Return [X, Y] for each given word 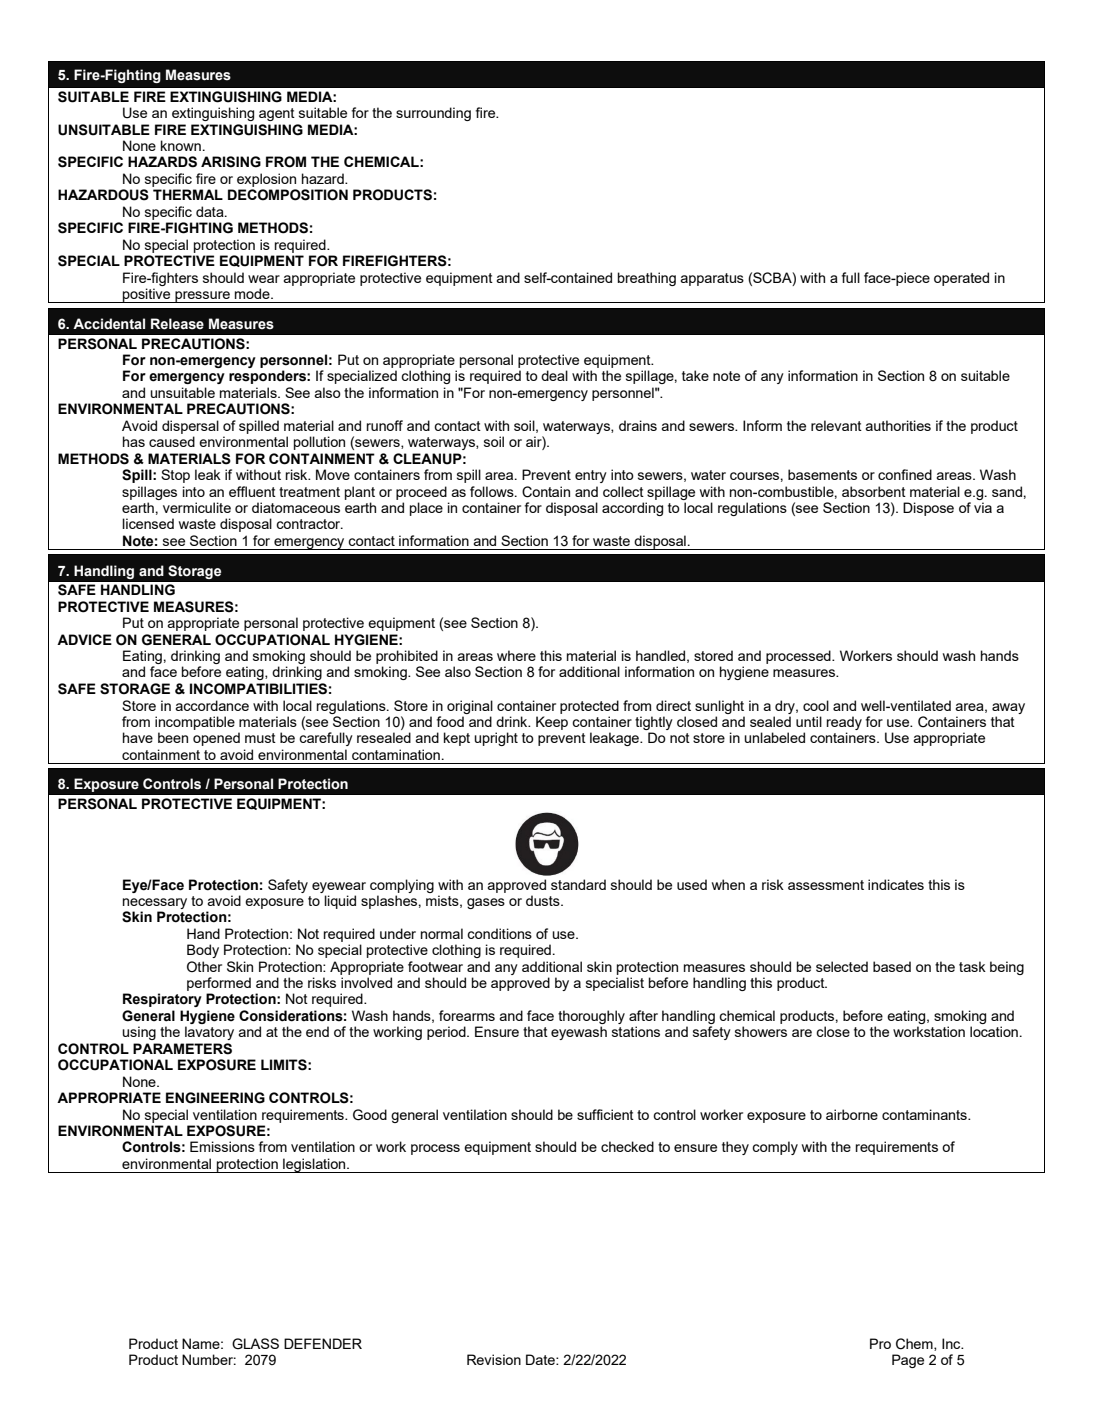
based [892, 966]
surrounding [433, 114]
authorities [898, 425]
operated [961, 279]
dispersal [190, 427]
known [181, 145]
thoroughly [591, 1017]
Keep [552, 723]
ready [844, 723]
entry [591, 476]
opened [216, 739]
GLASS [255, 1344]
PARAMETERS [182, 1049]
